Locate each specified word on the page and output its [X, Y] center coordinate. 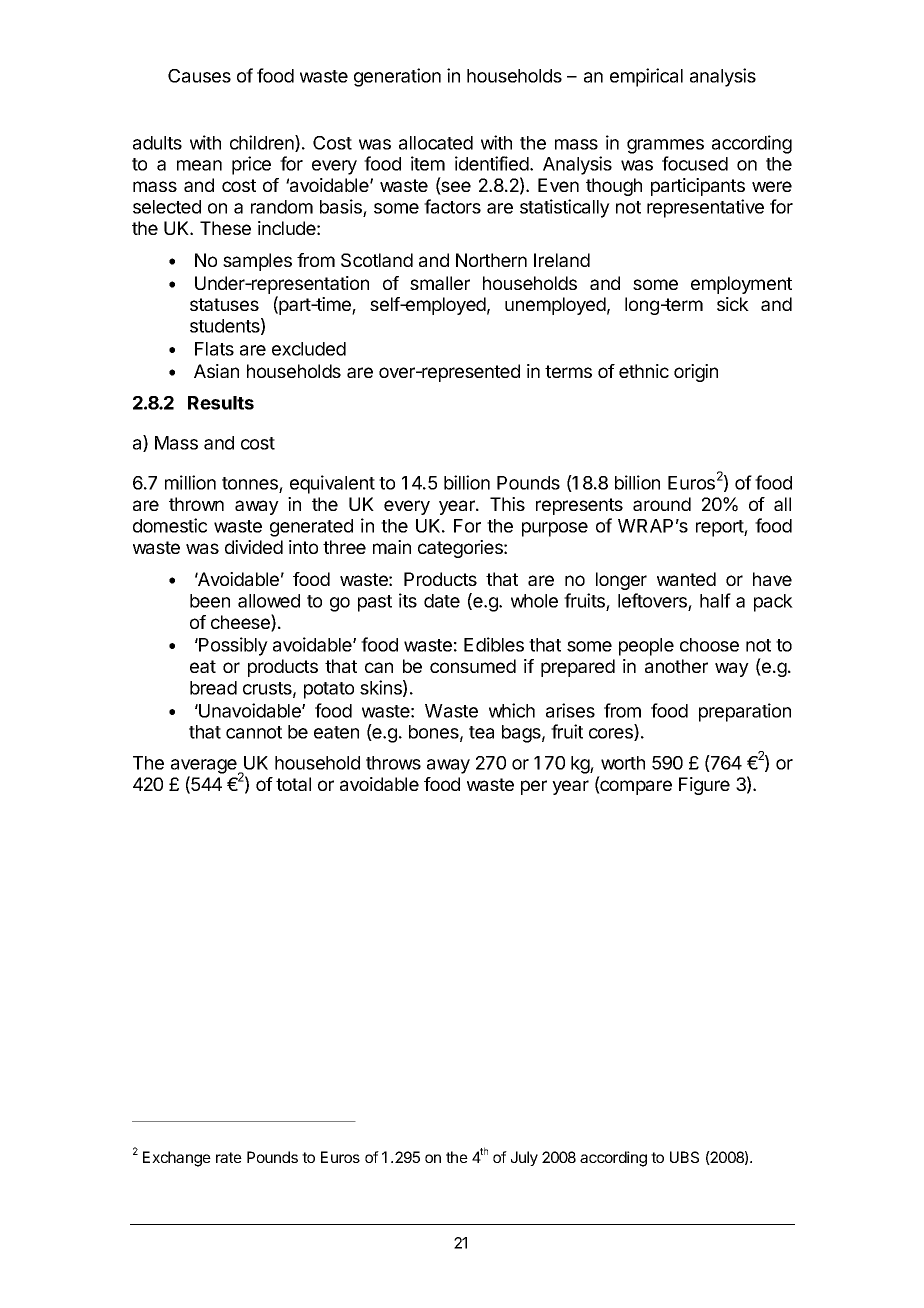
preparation [745, 712]
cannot [254, 732]
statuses [224, 304]
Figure [704, 786]
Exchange [177, 1159]
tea [481, 732]
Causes [199, 76]
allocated [436, 143]
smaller [440, 283]
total [293, 784]
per [534, 787]
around [662, 504]
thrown [196, 504]
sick [733, 304]
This [507, 504]
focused [695, 163]
